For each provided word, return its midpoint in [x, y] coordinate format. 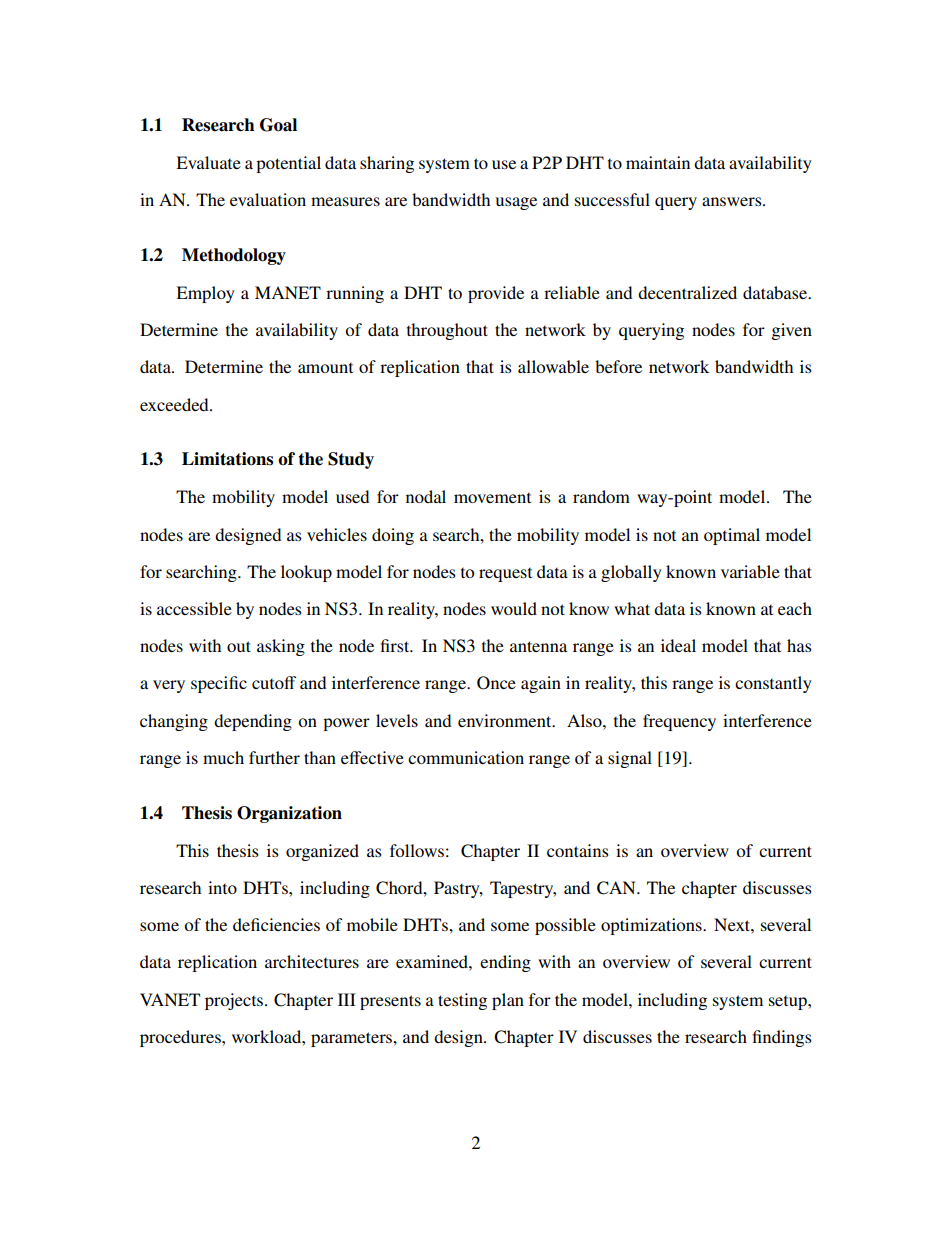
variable [750, 571]
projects [234, 1001]
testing [462, 1001]
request [505, 575]
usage [516, 203]
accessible [194, 608]
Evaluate [208, 162]
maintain [658, 162]
